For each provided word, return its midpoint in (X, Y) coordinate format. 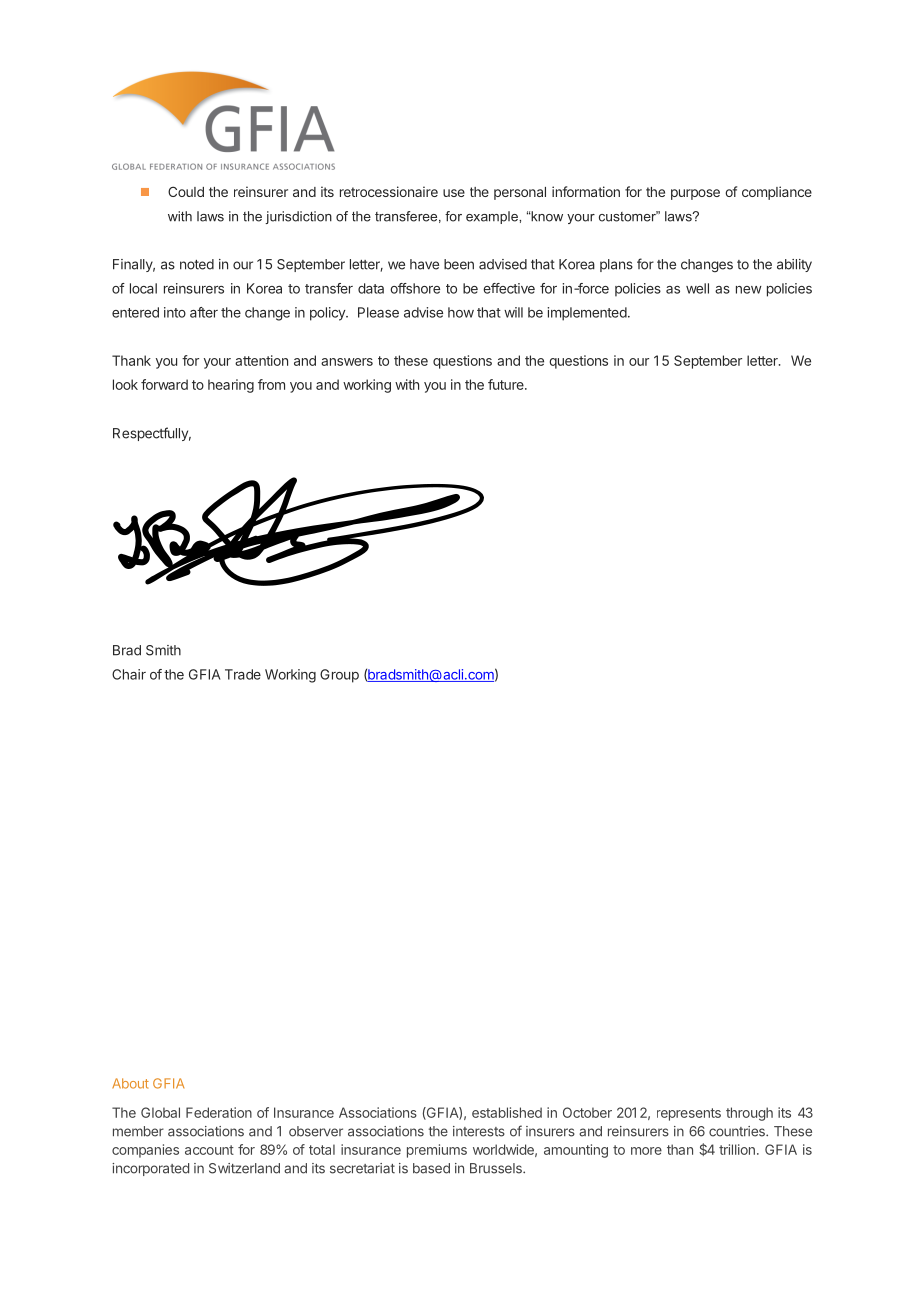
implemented (587, 314)
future (507, 384)
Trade (243, 674)
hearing (231, 386)
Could (186, 191)
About (130, 1083)
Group (339, 676)
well (697, 288)
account (209, 1150)
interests (479, 1131)
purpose (695, 194)
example (493, 217)
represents (689, 1114)
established (507, 1112)
